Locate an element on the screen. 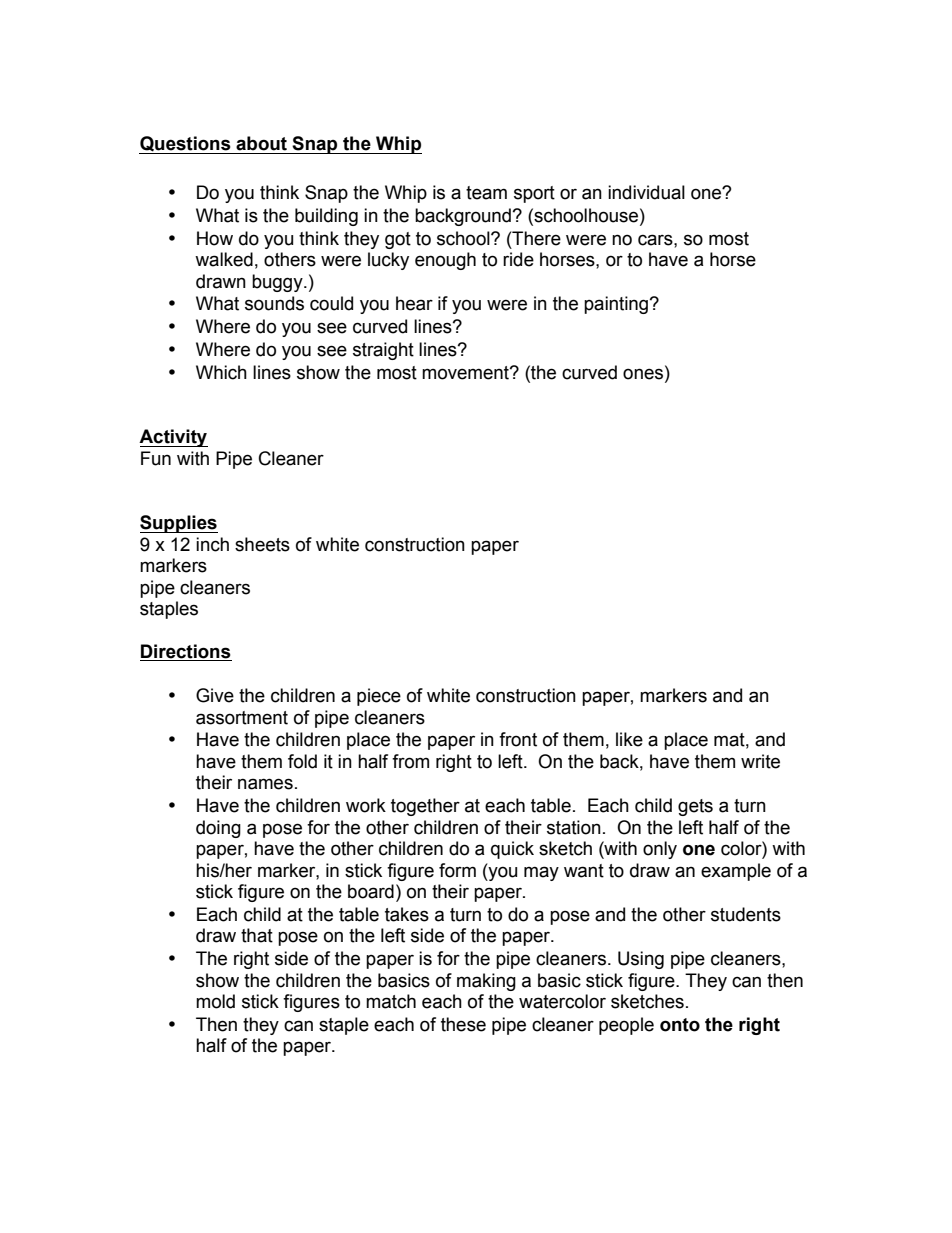 This screenshot has height=1233, width=952. team is located at coordinates (486, 193).
